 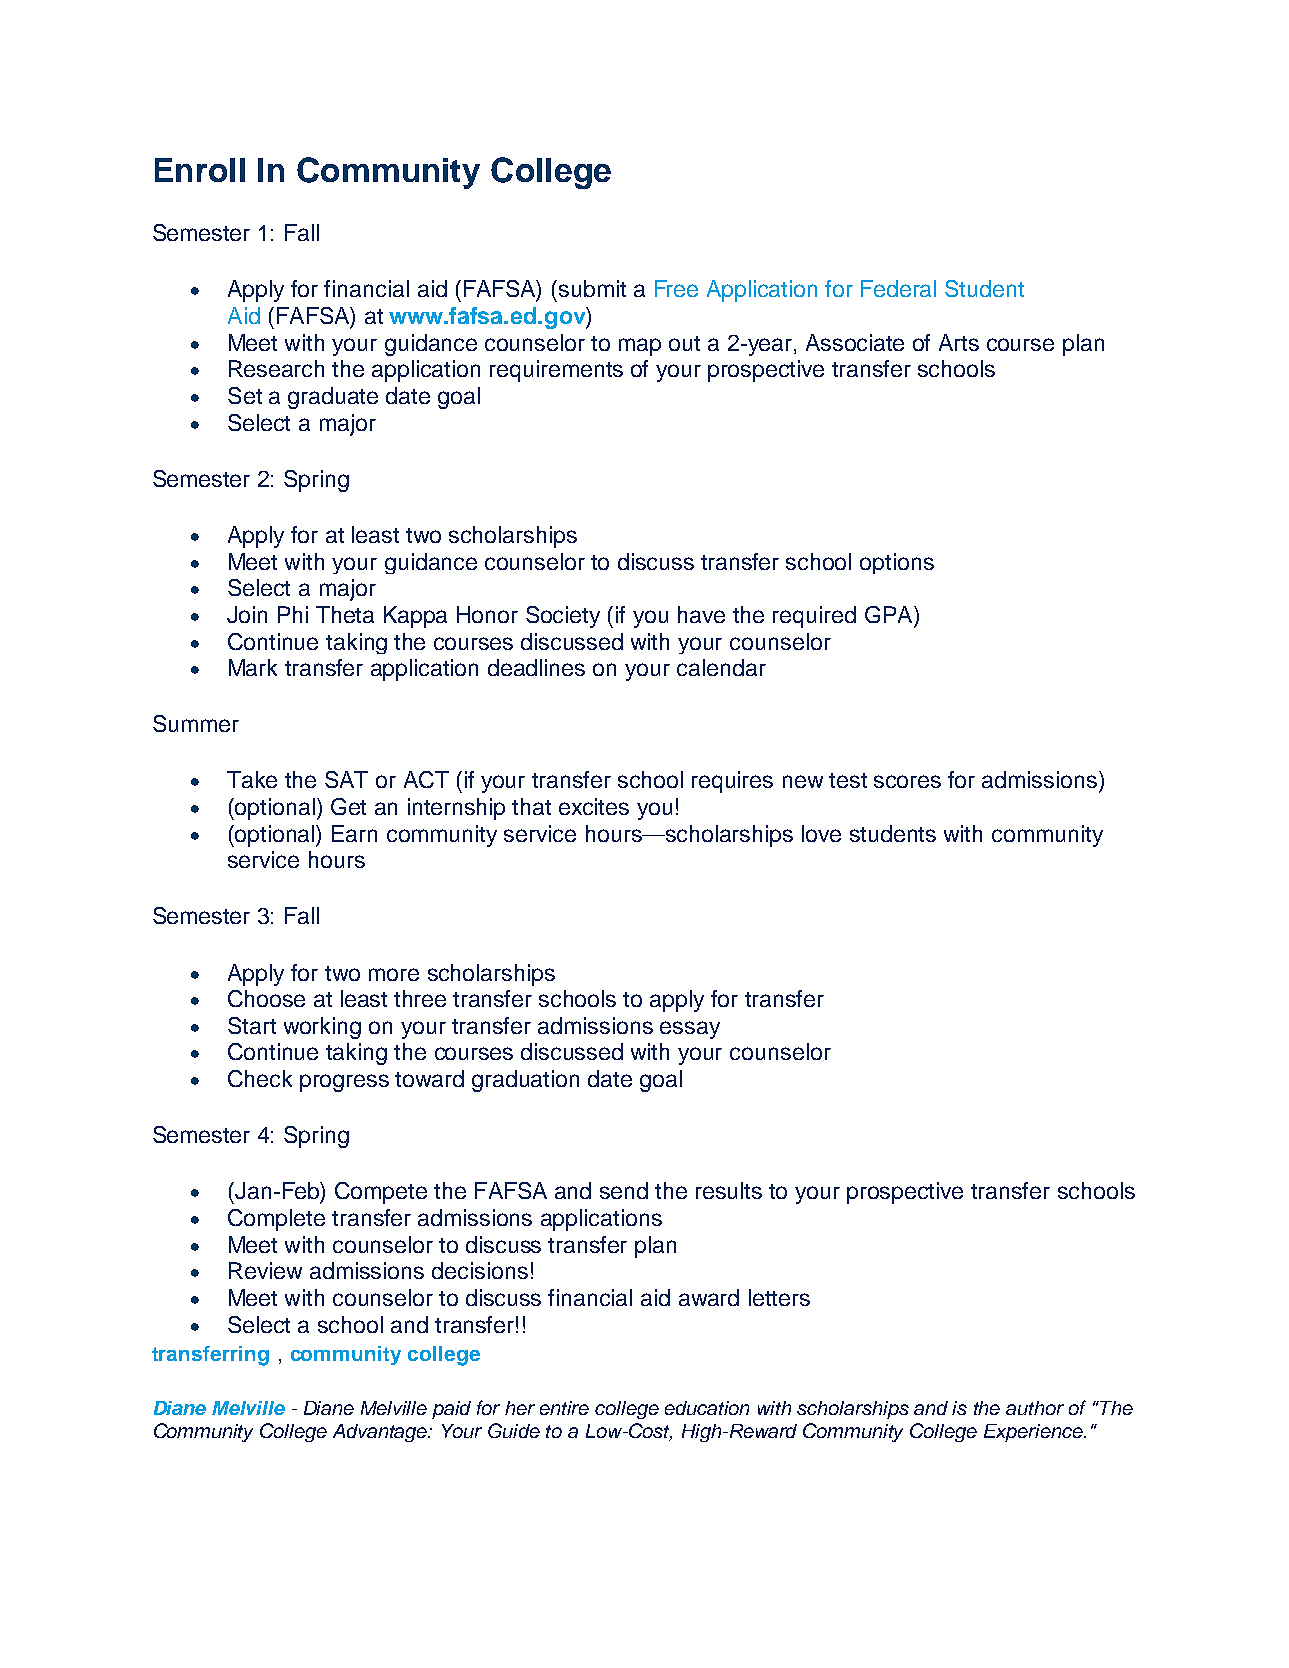 I want to click on Advantage, so click(x=381, y=1433).
